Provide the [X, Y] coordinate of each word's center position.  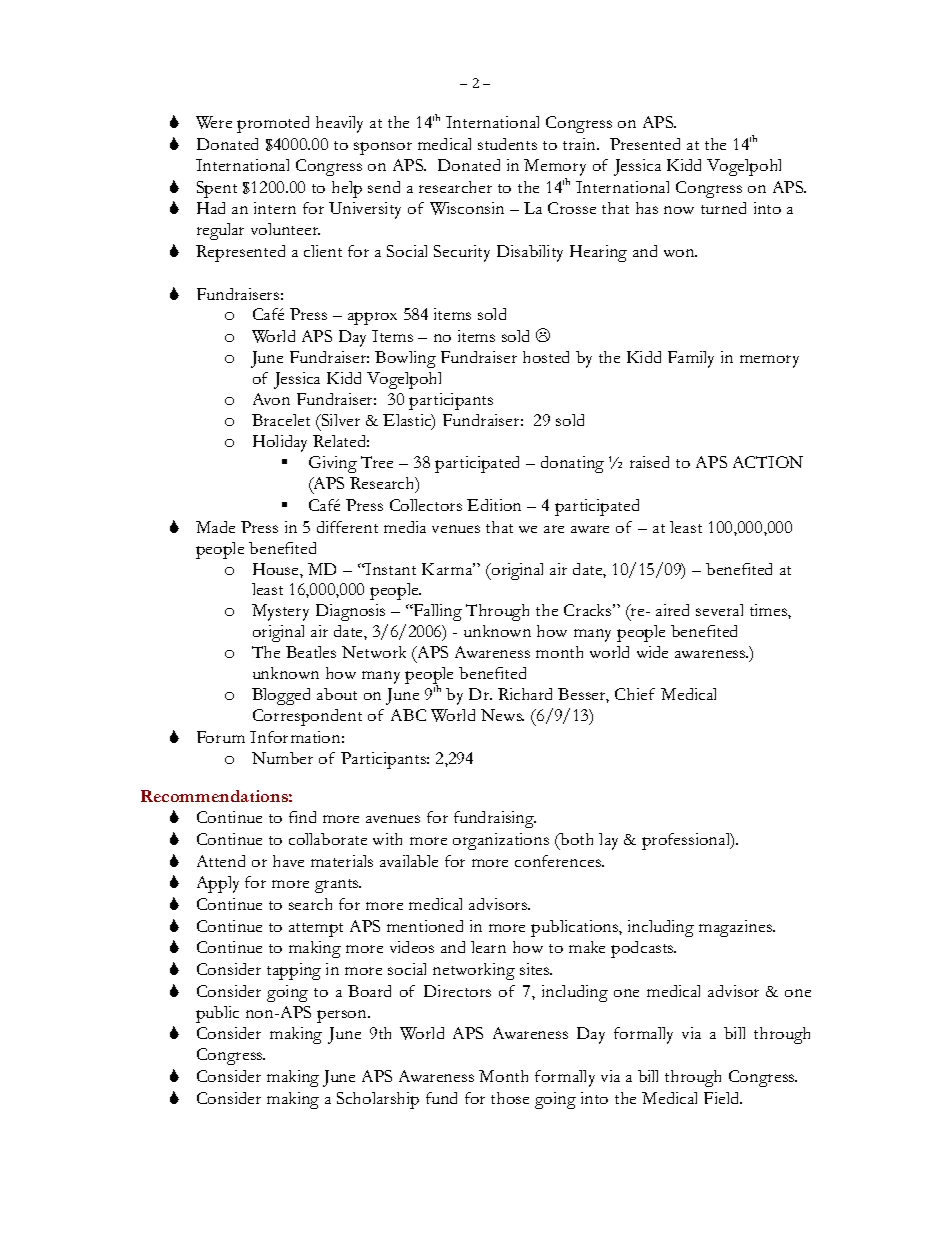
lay [608, 841]
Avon [271, 399]
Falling [437, 612]
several [719, 610]
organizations [501, 841]
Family [691, 359]
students [507, 144]
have [288, 861]
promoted [273, 124]
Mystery [280, 612]
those [510, 1098]
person [343, 1016]
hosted [546, 357]
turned [723, 208]
